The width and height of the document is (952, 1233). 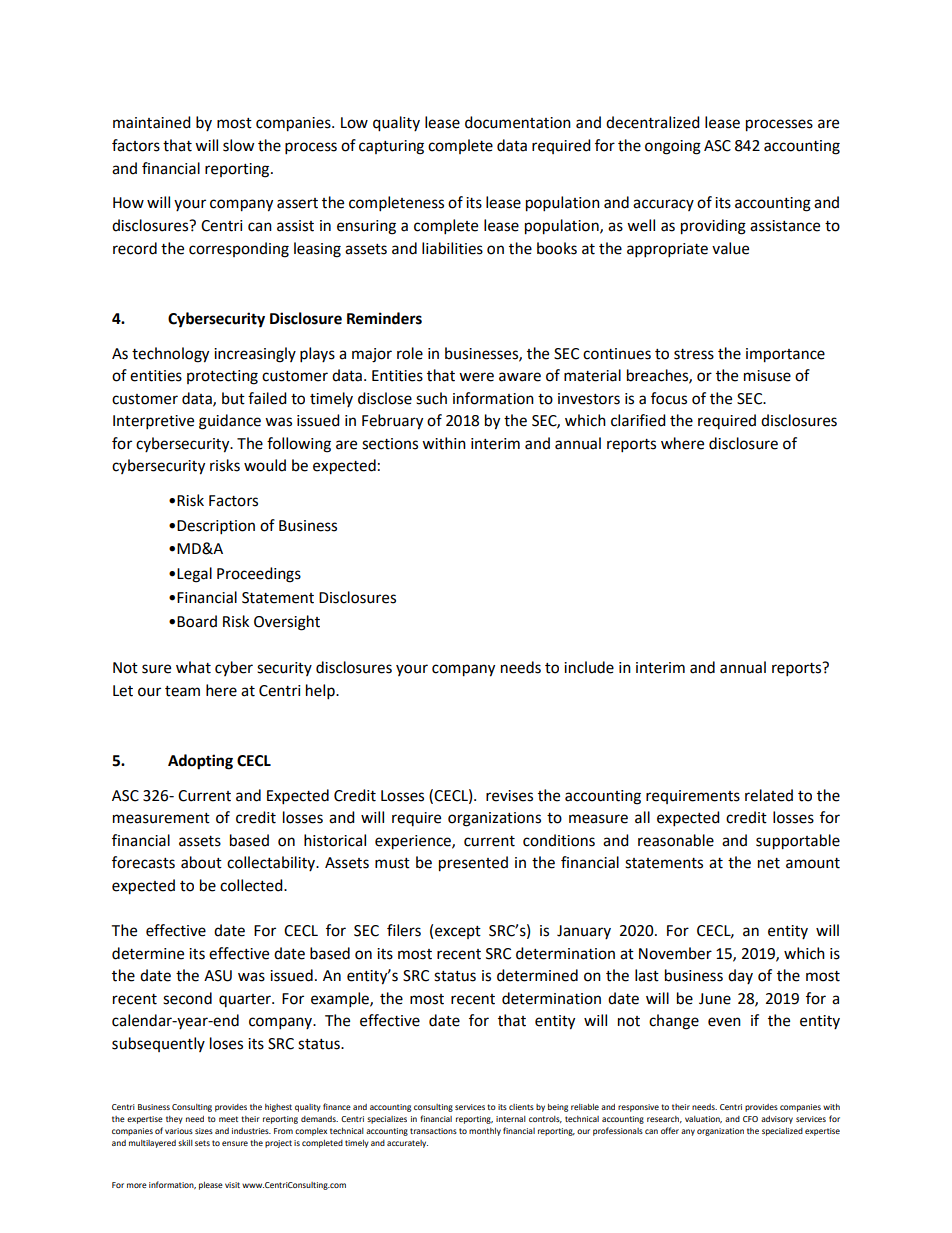 What do you see at coordinates (485, 1132) in the document?
I see `monthly` at bounding box center [485, 1132].
